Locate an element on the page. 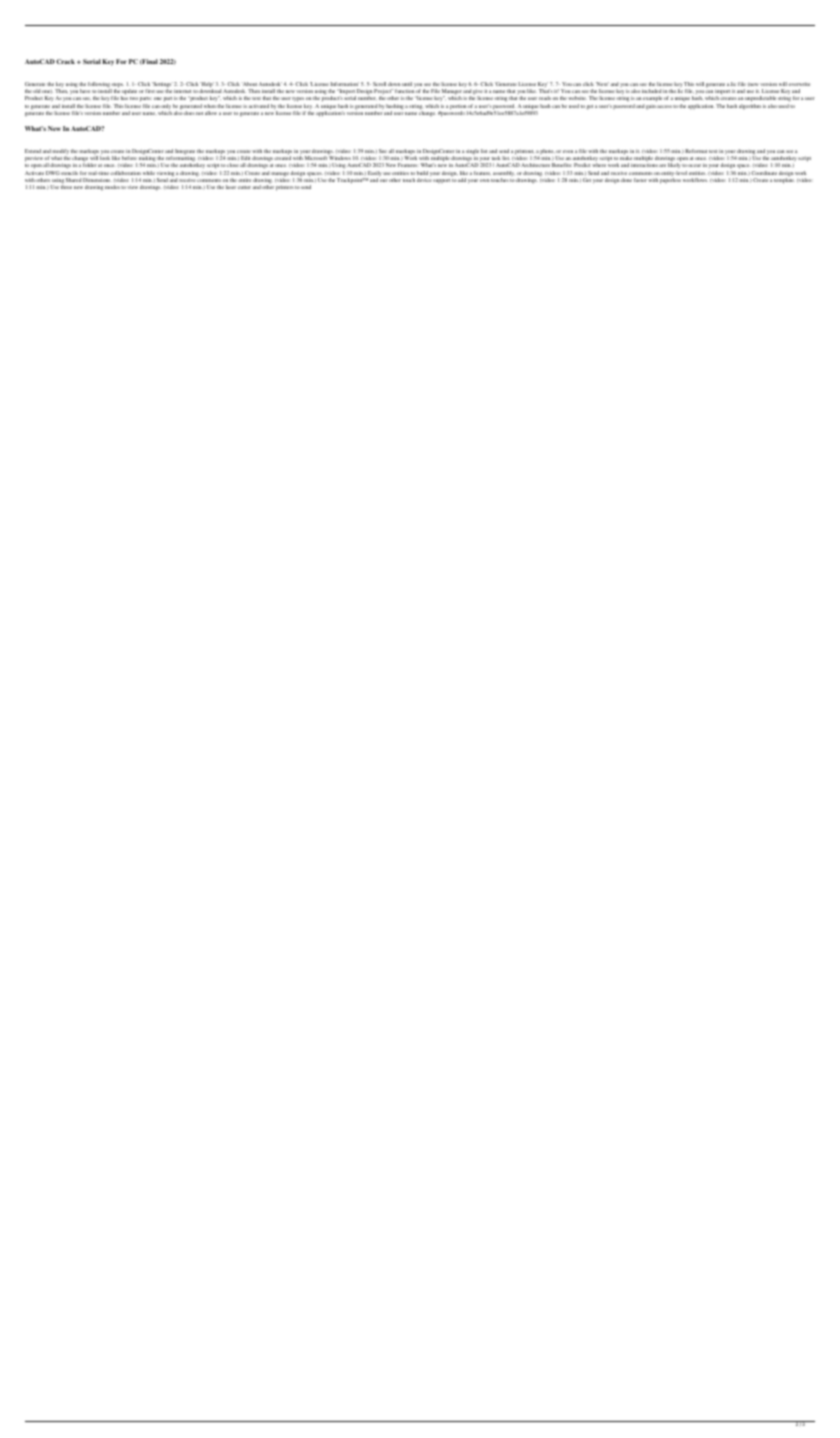  Crack is located at coordinates (65, 61).
